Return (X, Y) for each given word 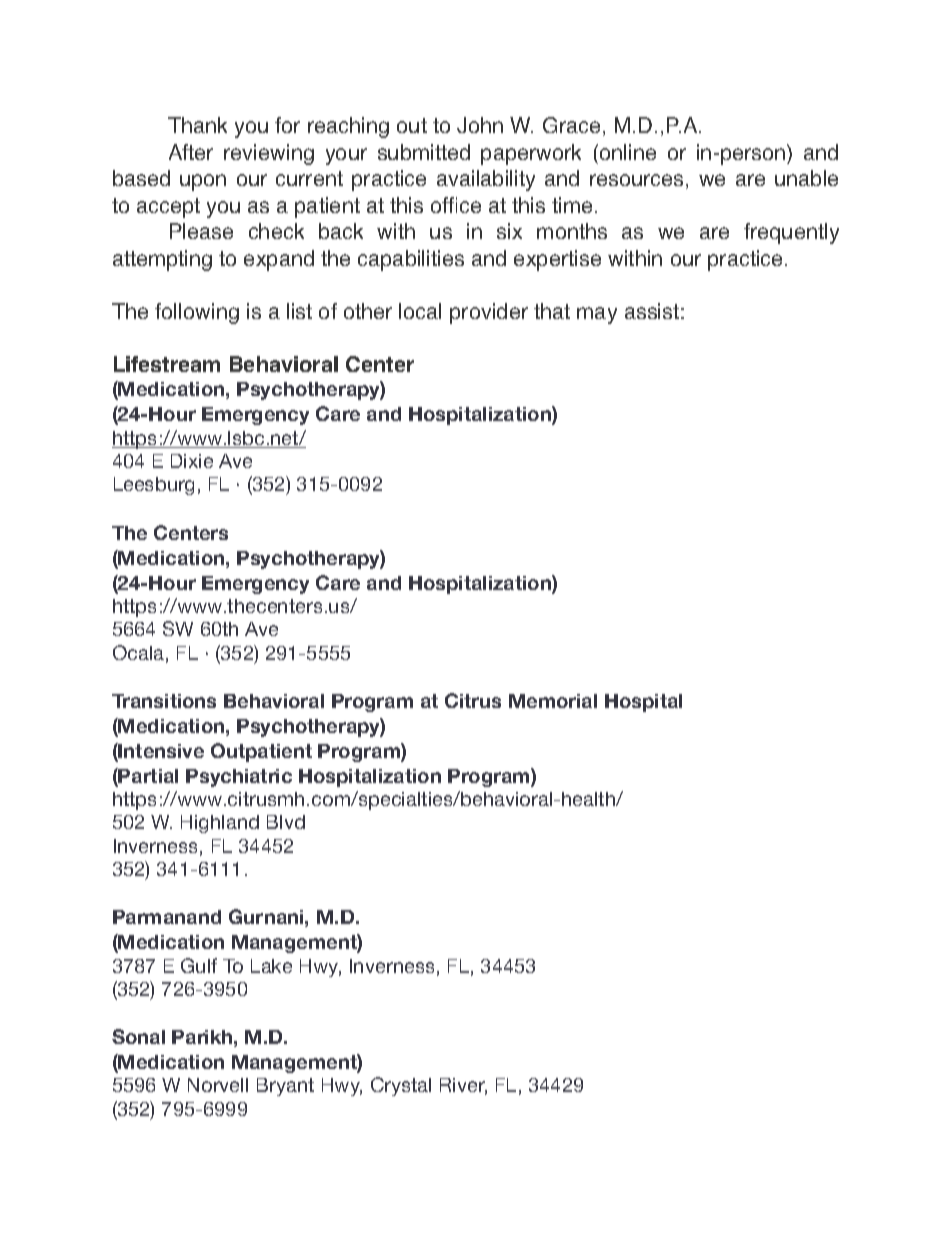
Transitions (164, 701)
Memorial (553, 701)
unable (806, 178)
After (191, 152)
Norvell (218, 1085)
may (597, 315)
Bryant (285, 1087)
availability (486, 180)
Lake (271, 966)
